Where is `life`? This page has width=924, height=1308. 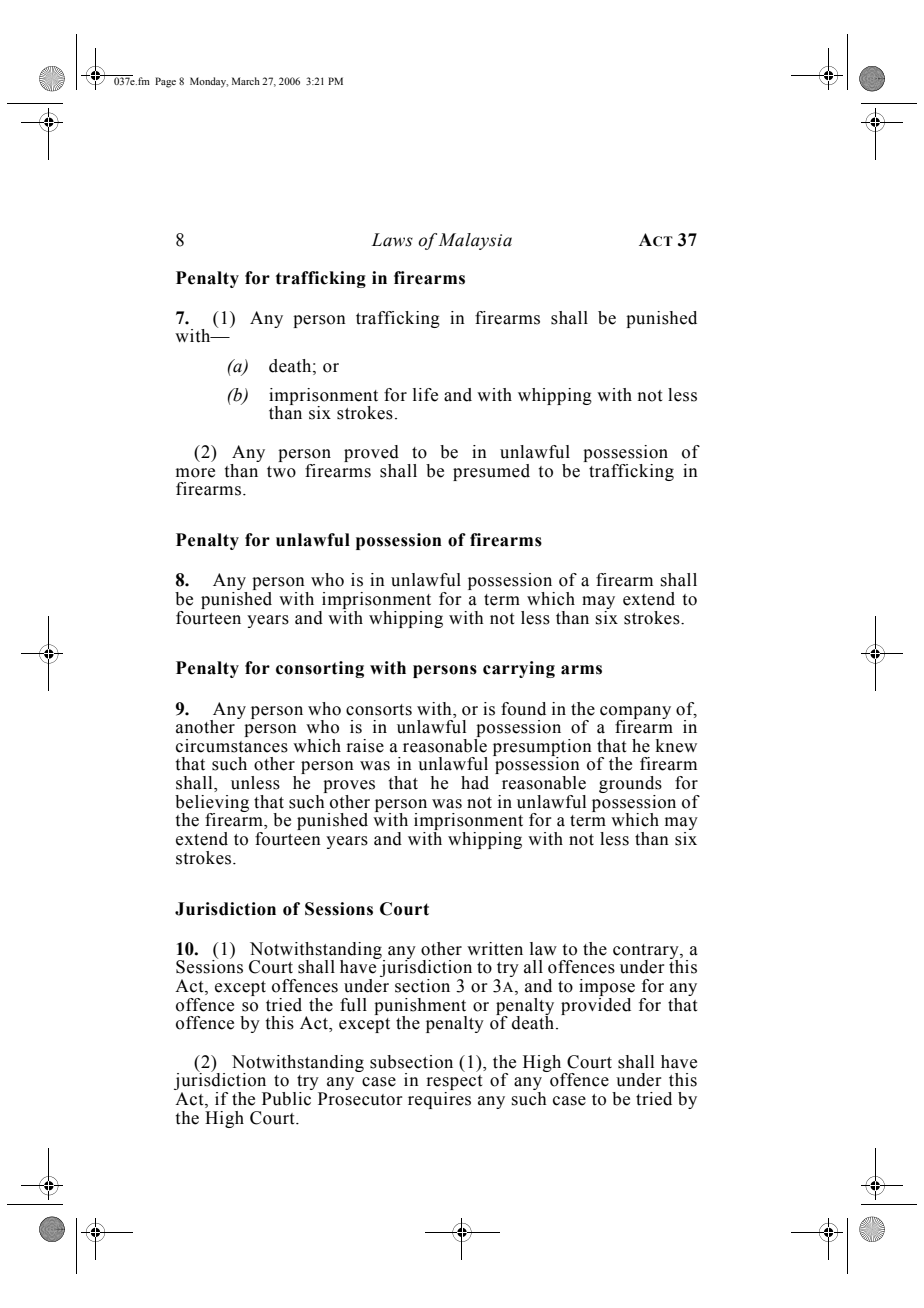 life is located at coordinates (425, 395).
